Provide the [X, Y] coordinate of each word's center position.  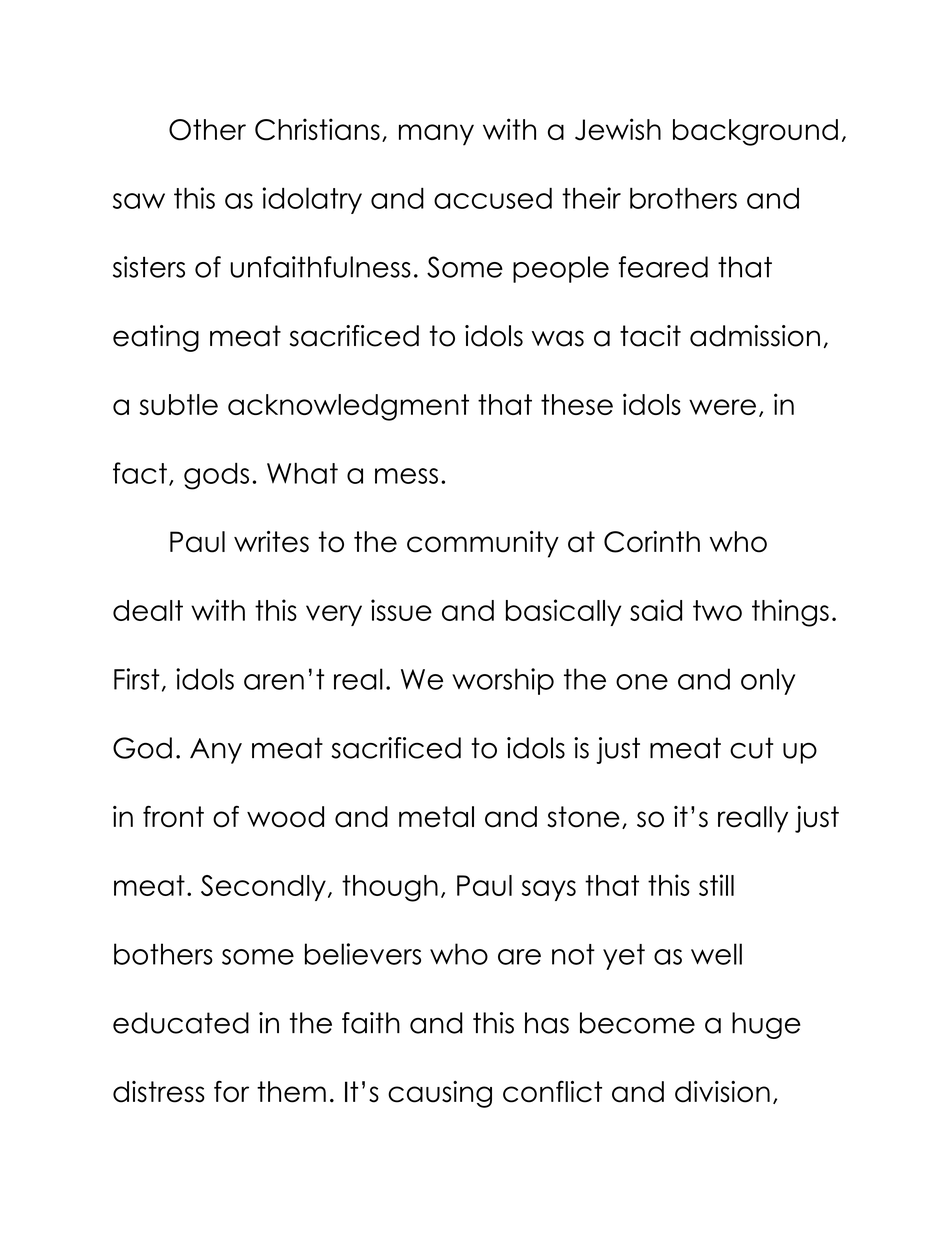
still [716, 885]
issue [401, 610]
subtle [179, 404]
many [436, 135]
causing [440, 1094]
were [722, 407]
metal [436, 817]
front [173, 817]
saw [139, 201]
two [717, 610]
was [558, 338]
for [231, 1092]
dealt [148, 610]
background [755, 132]
